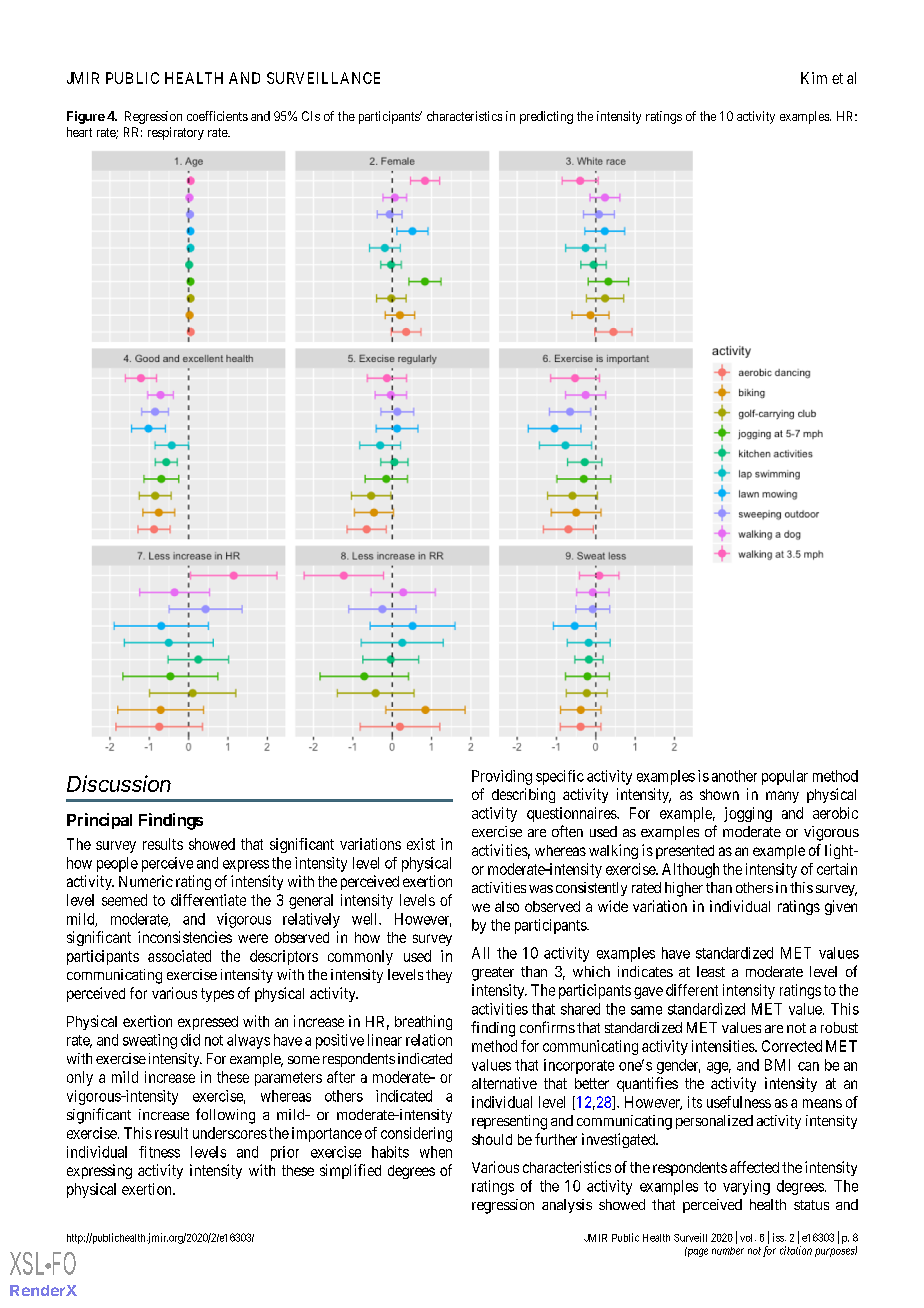 This screenshot has width=924, height=1308. I want to click on predicting, so click(546, 117).
